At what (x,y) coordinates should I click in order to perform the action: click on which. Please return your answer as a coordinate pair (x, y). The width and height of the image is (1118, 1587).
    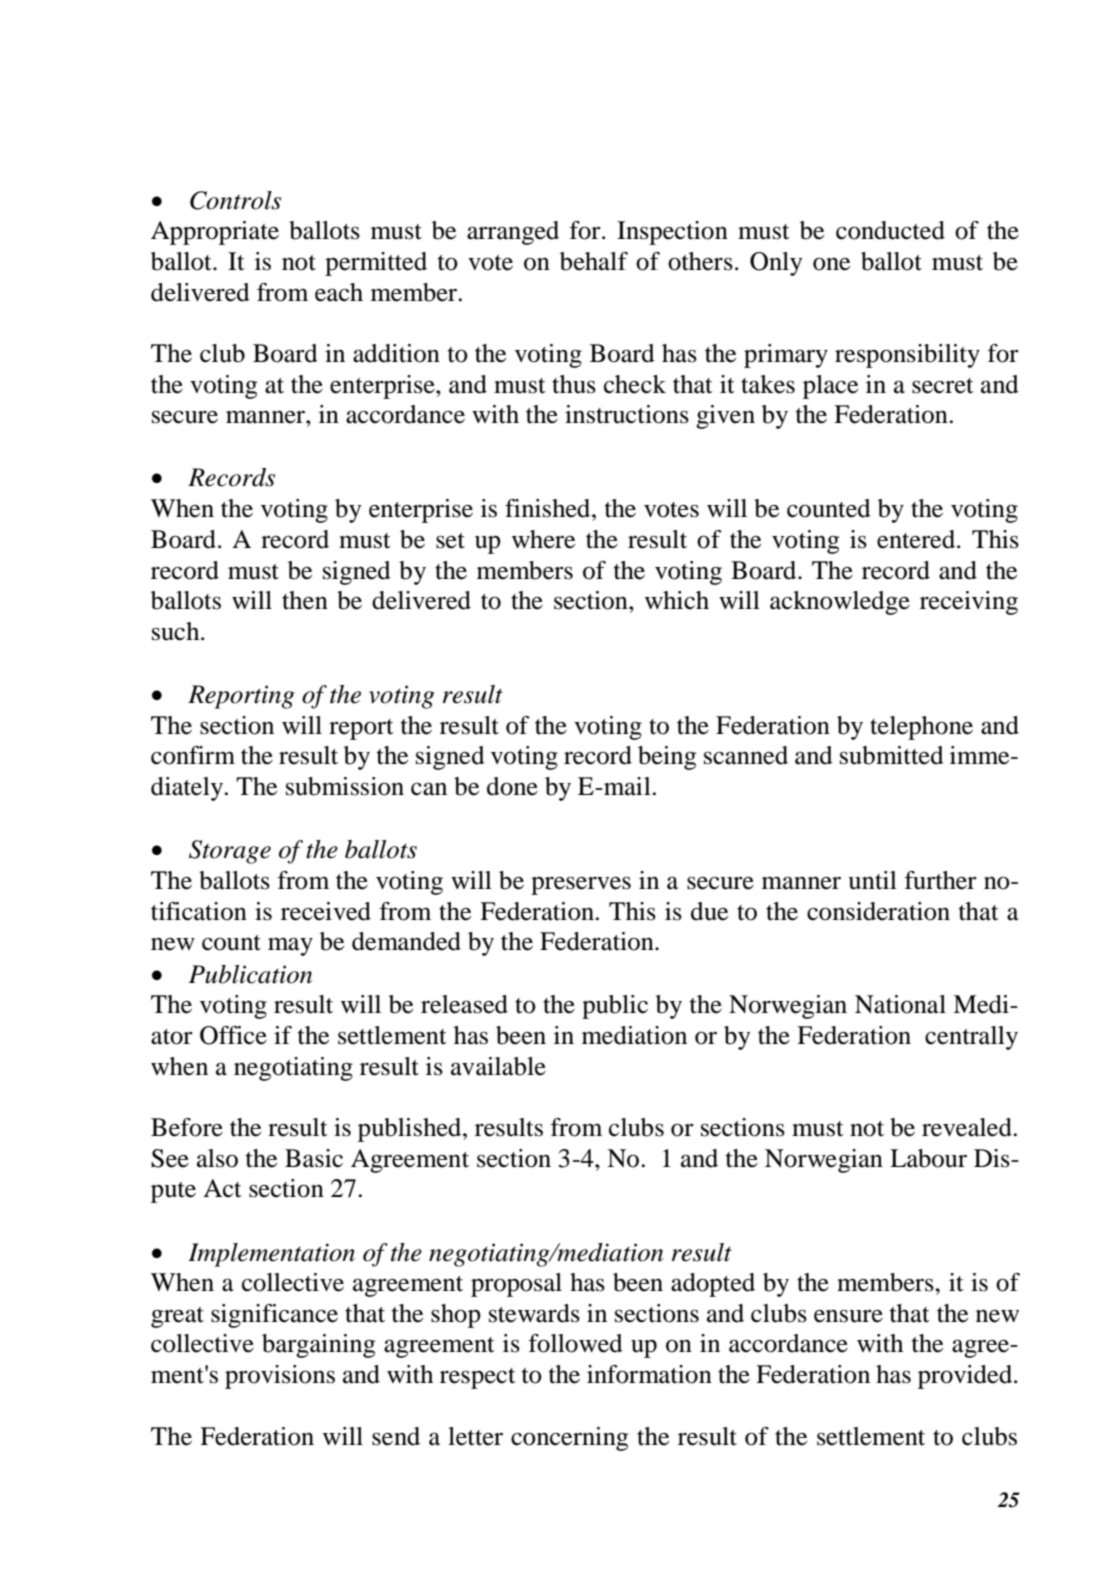
    Looking at the image, I should click on (677, 600).
